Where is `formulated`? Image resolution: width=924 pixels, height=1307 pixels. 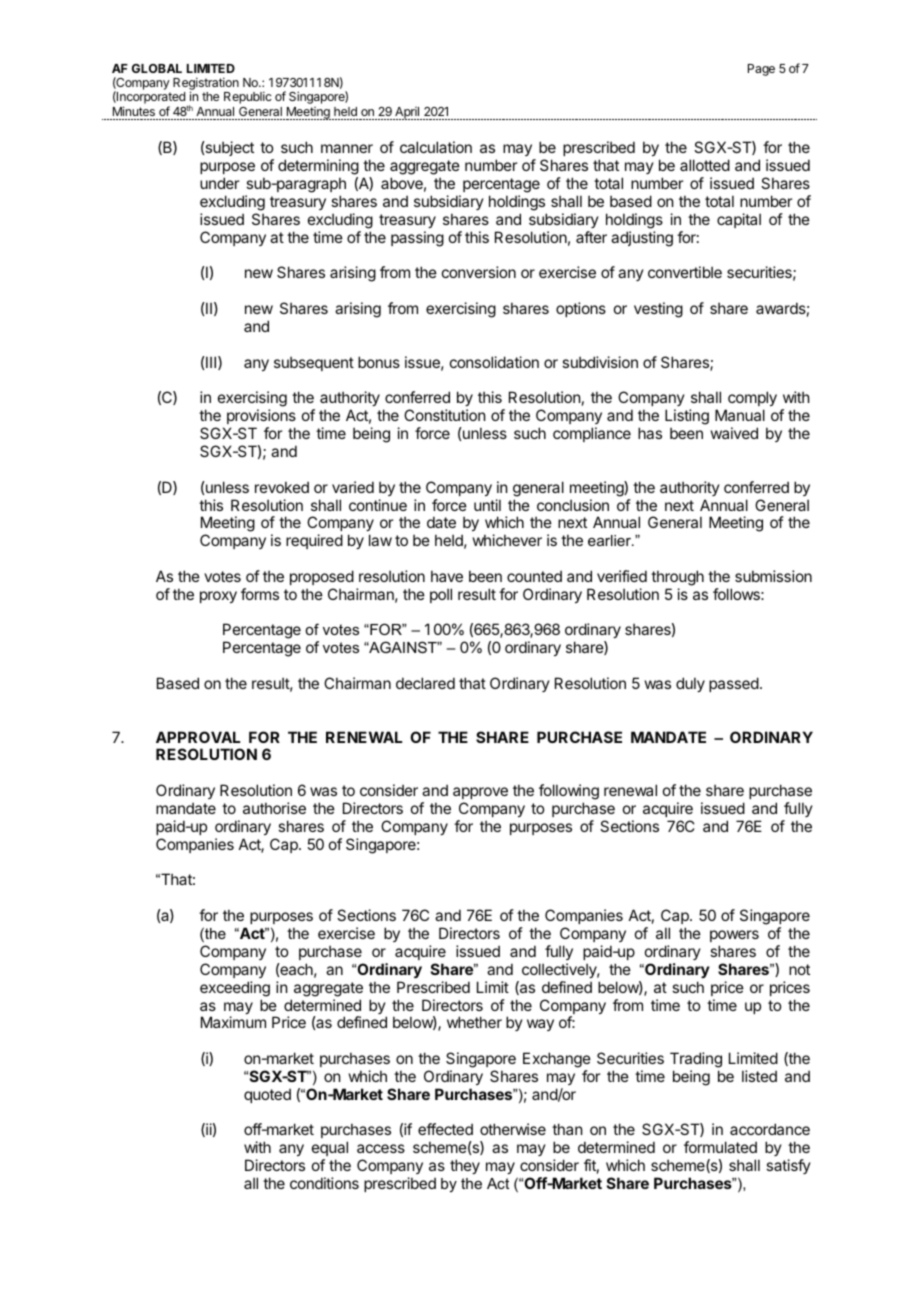
formulated is located at coordinates (720, 1147).
